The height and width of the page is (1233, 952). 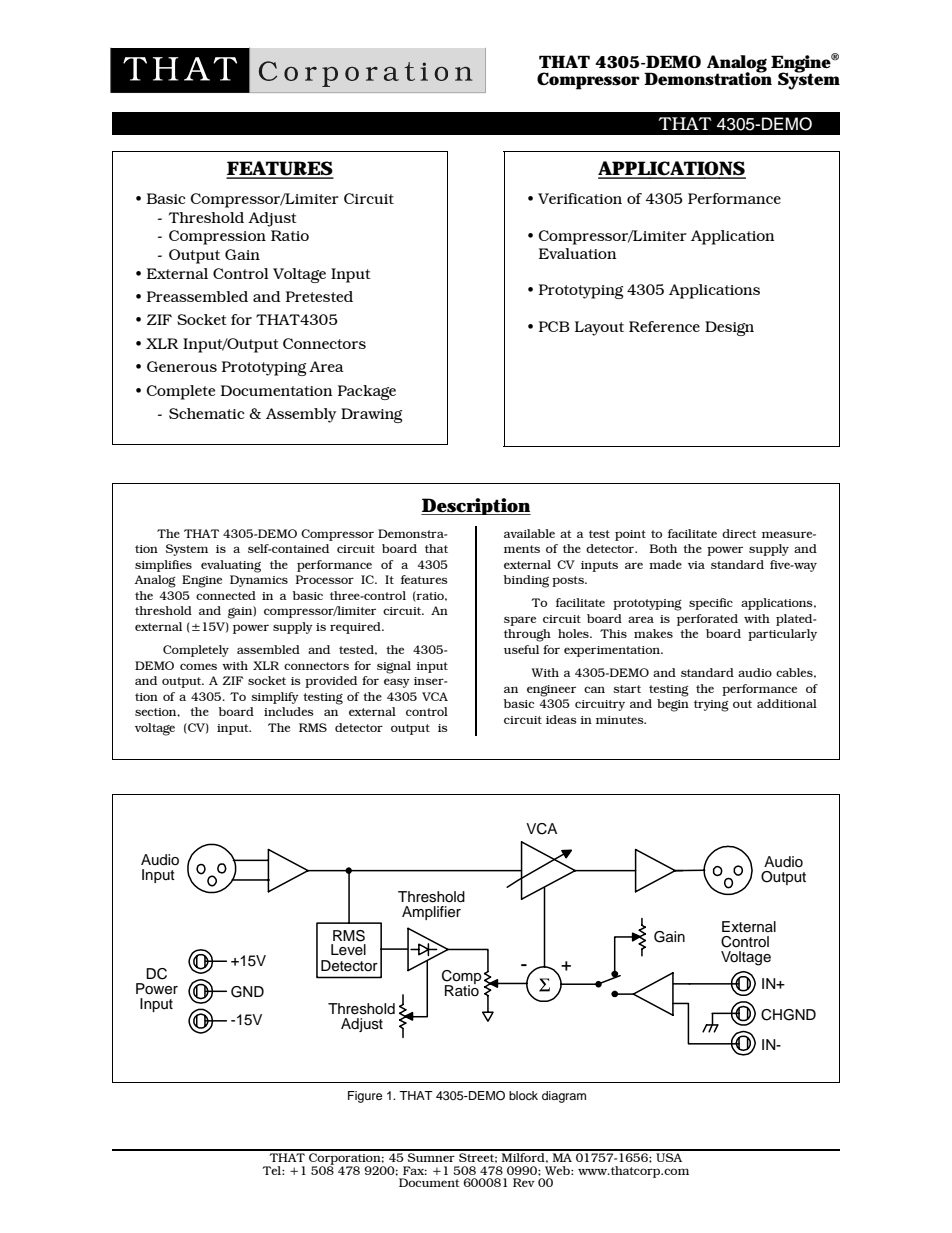 I want to click on includes, so click(x=289, y=711).
